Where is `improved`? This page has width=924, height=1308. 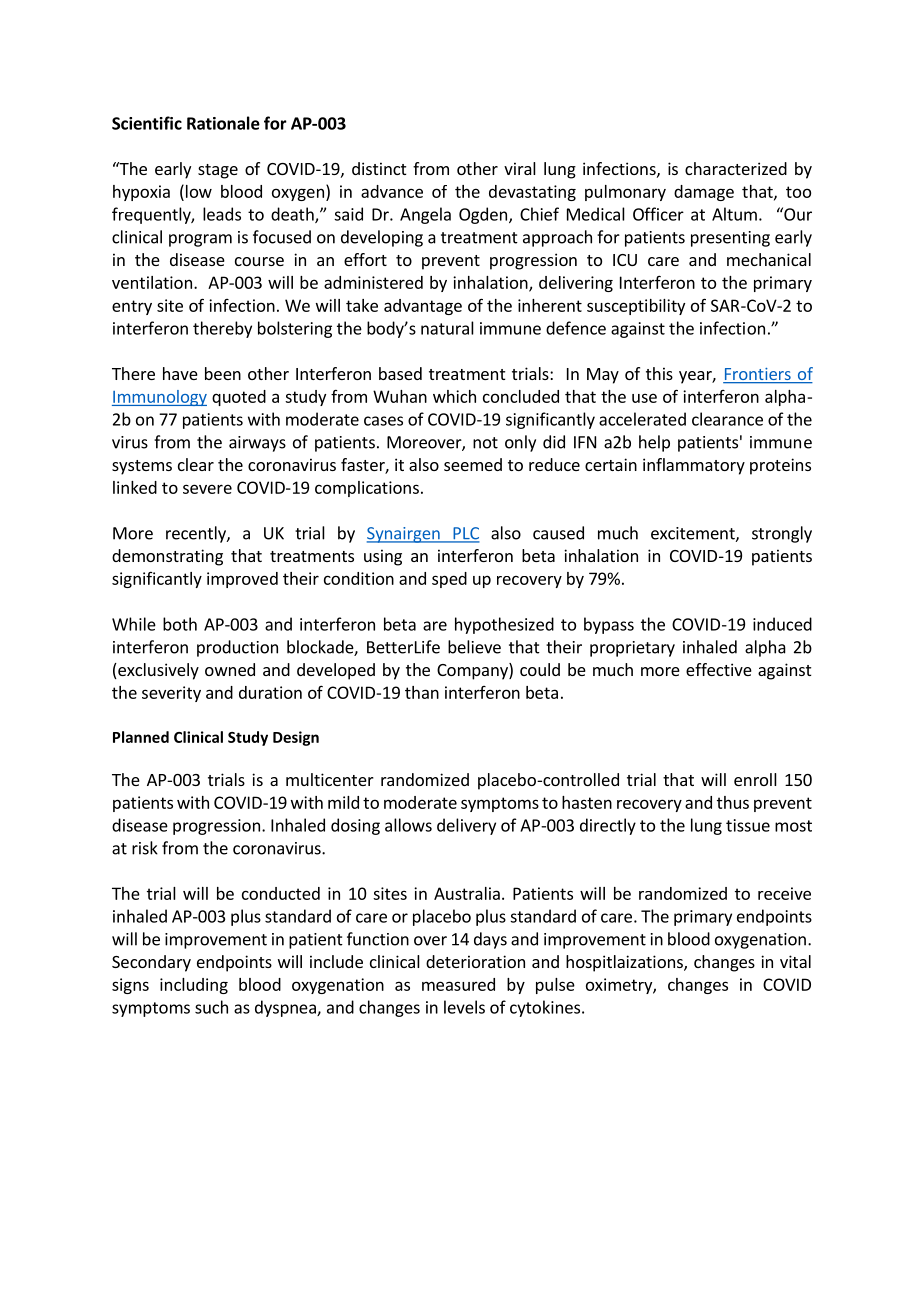 improved is located at coordinates (242, 580).
